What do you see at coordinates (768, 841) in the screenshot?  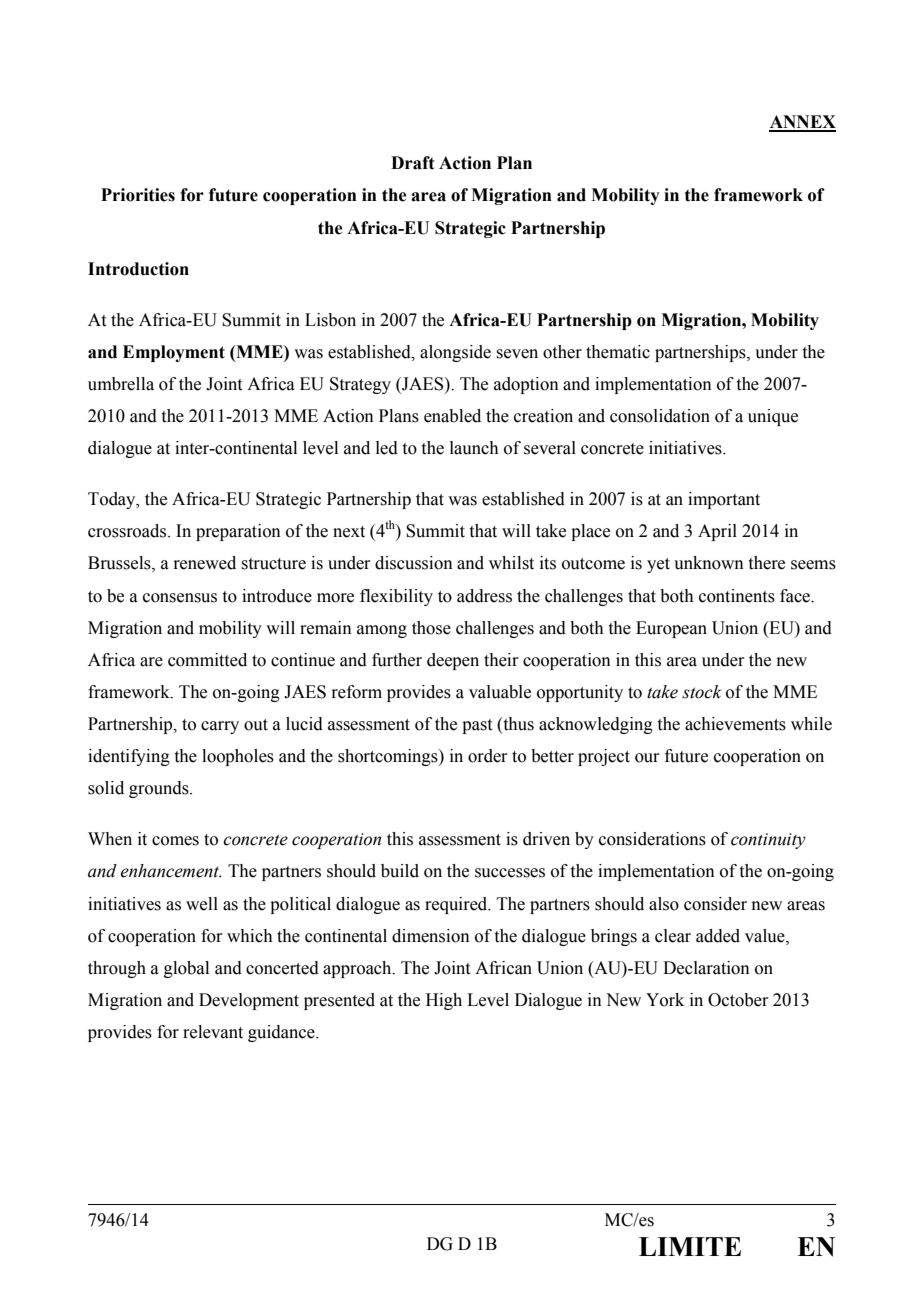 I see `continuity` at bounding box center [768, 841].
